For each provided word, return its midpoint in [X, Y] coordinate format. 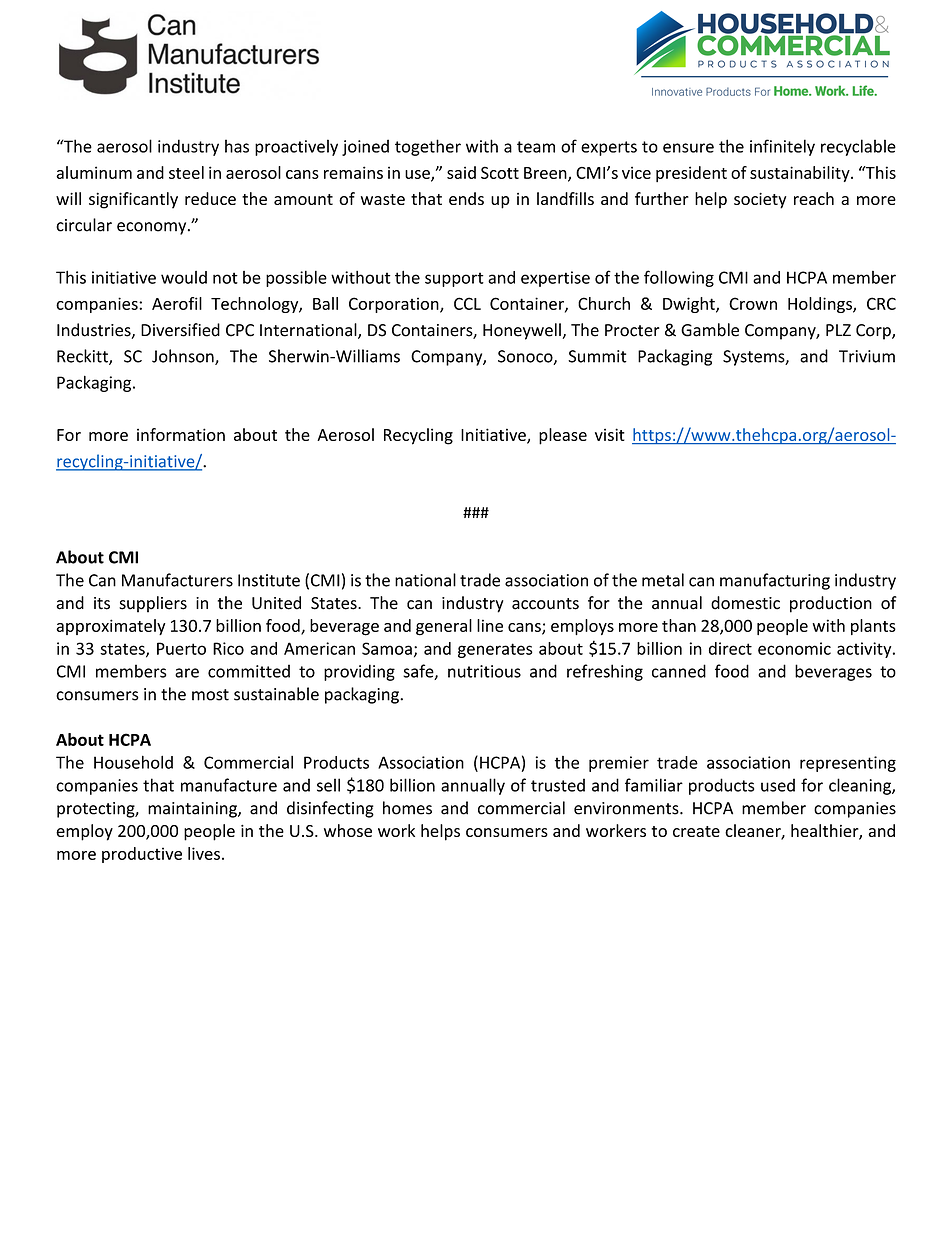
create [696, 831]
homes [407, 808]
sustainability [801, 174]
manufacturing [775, 581]
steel [186, 172]
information [181, 434]
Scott [500, 172]
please [563, 436]
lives [204, 853]
